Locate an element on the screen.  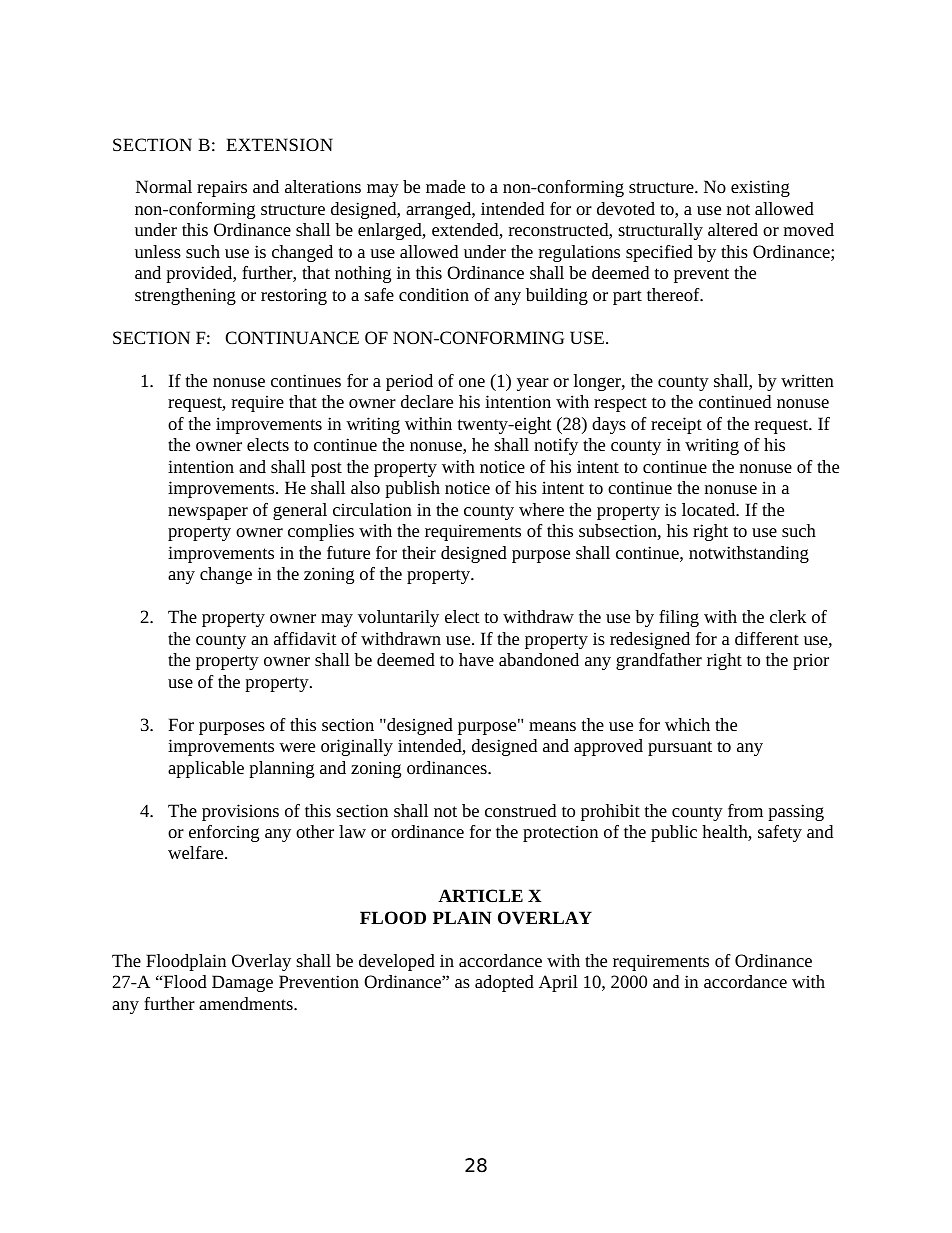
notify is located at coordinates (556, 446).
